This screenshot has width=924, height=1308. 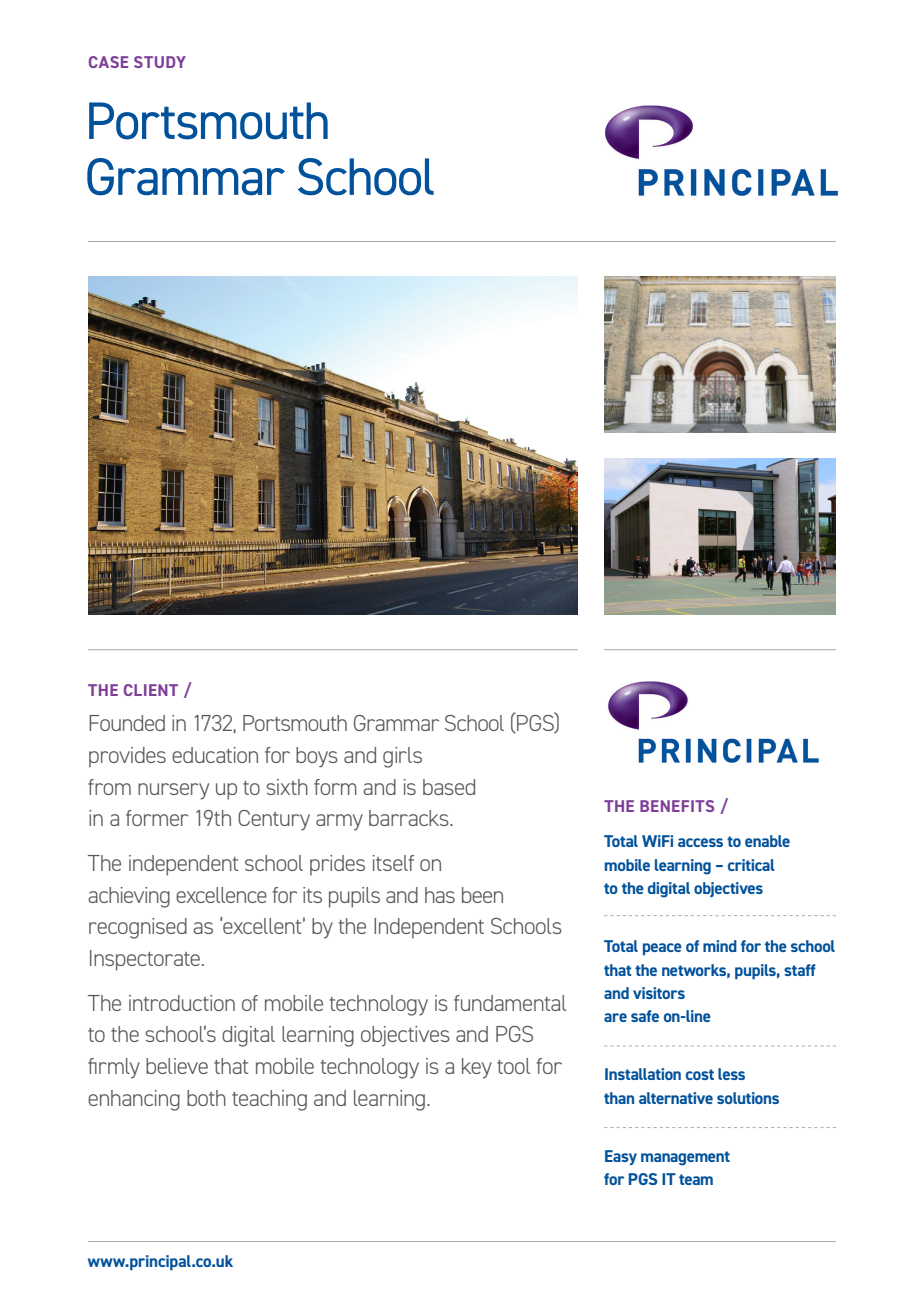 What do you see at coordinates (151, 690) in the screenshot?
I see `CLIENT` at bounding box center [151, 690].
